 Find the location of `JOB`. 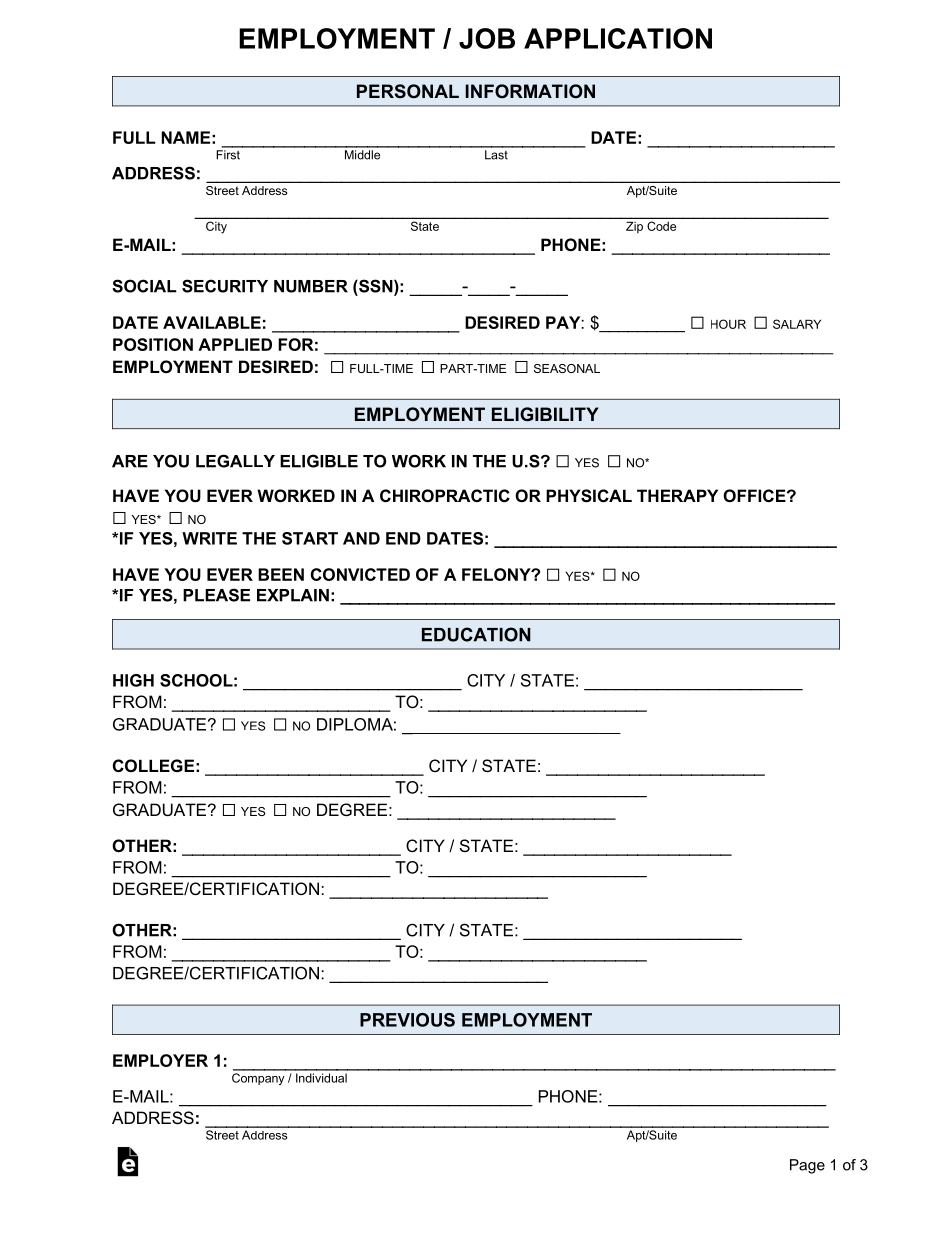

JOB is located at coordinates (487, 38).
